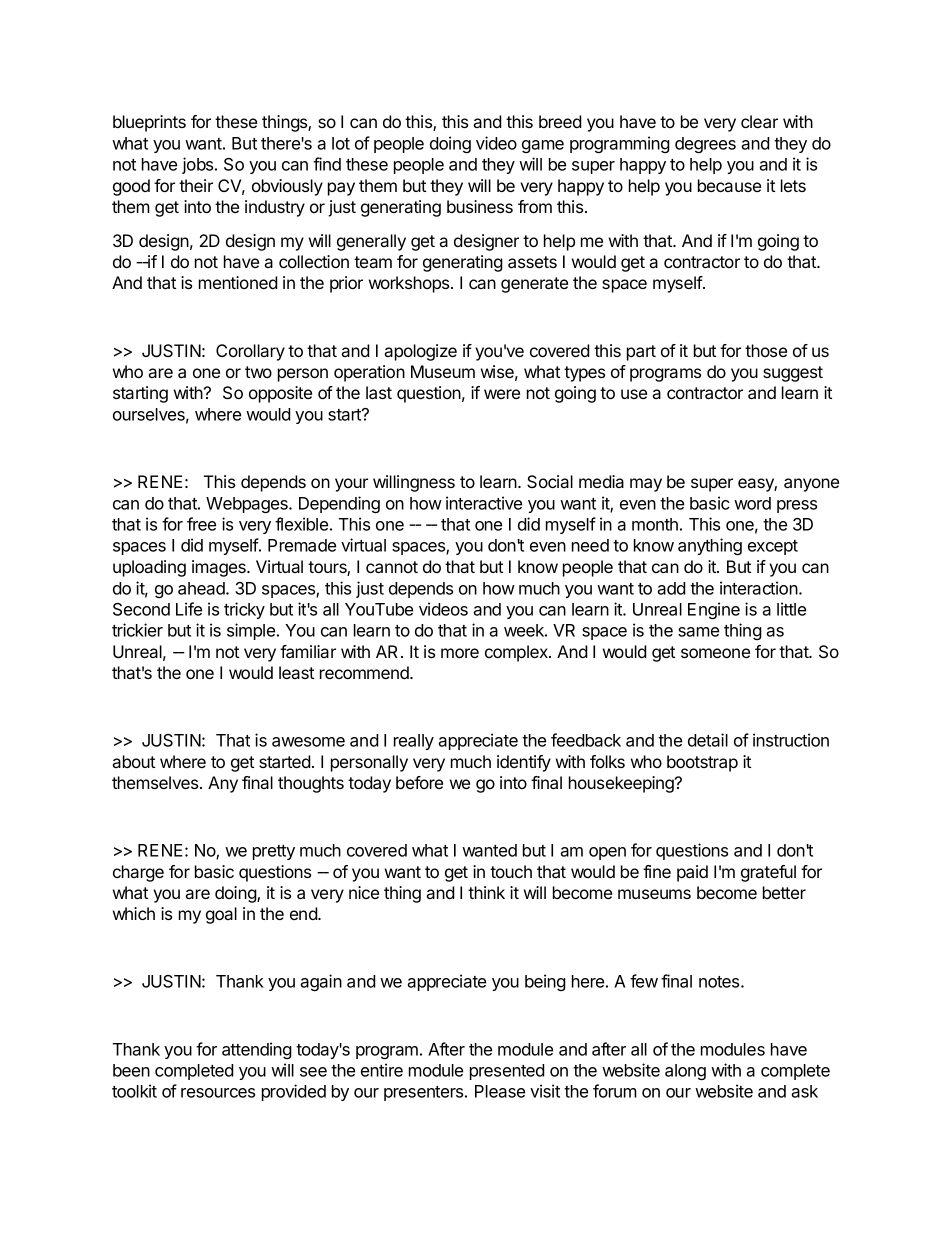  What do you see at coordinates (714, 610) in the screenshot?
I see `Engine` at bounding box center [714, 610].
